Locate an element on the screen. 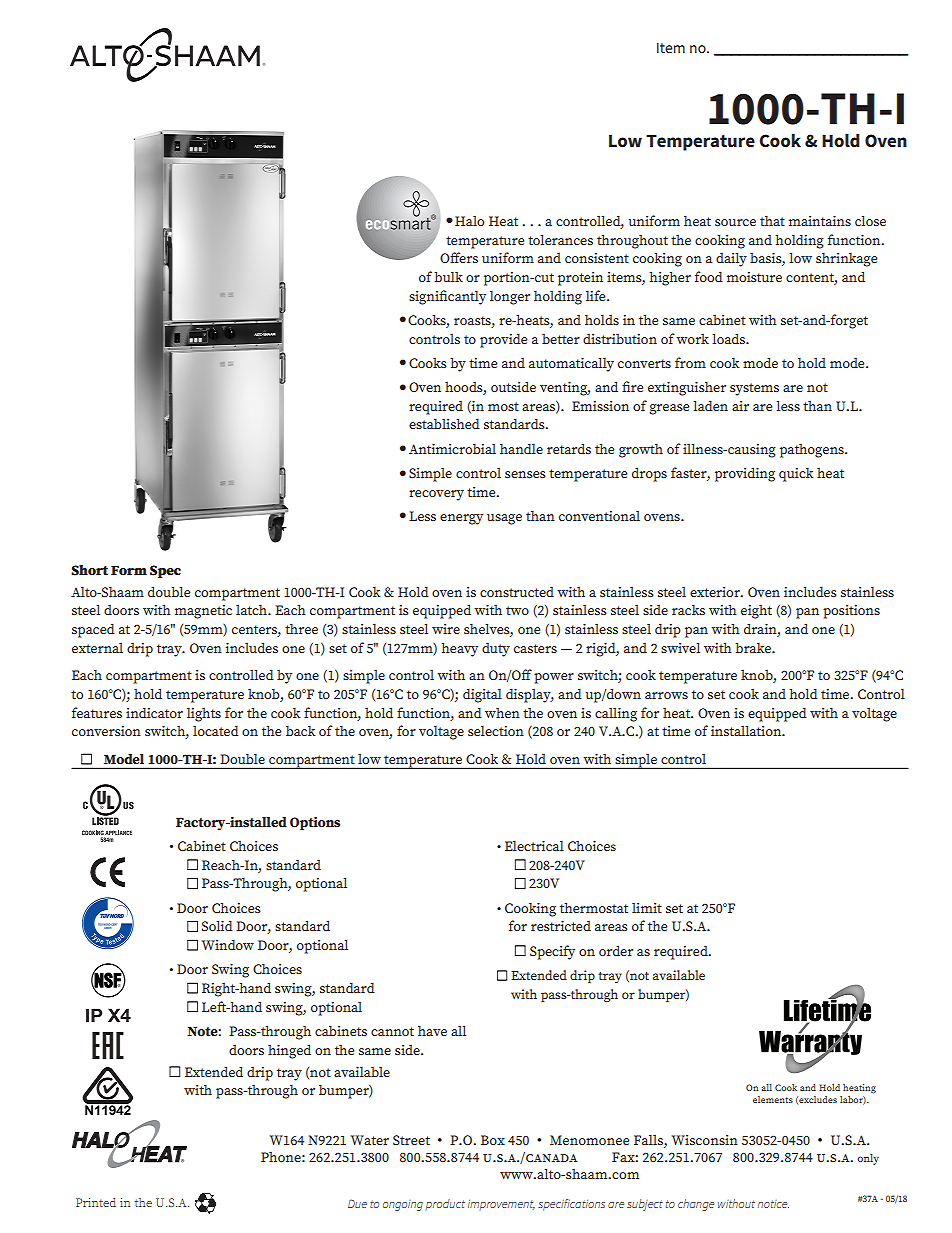 The width and height of the screenshot is (952, 1233). that is located at coordinates (772, 221).
